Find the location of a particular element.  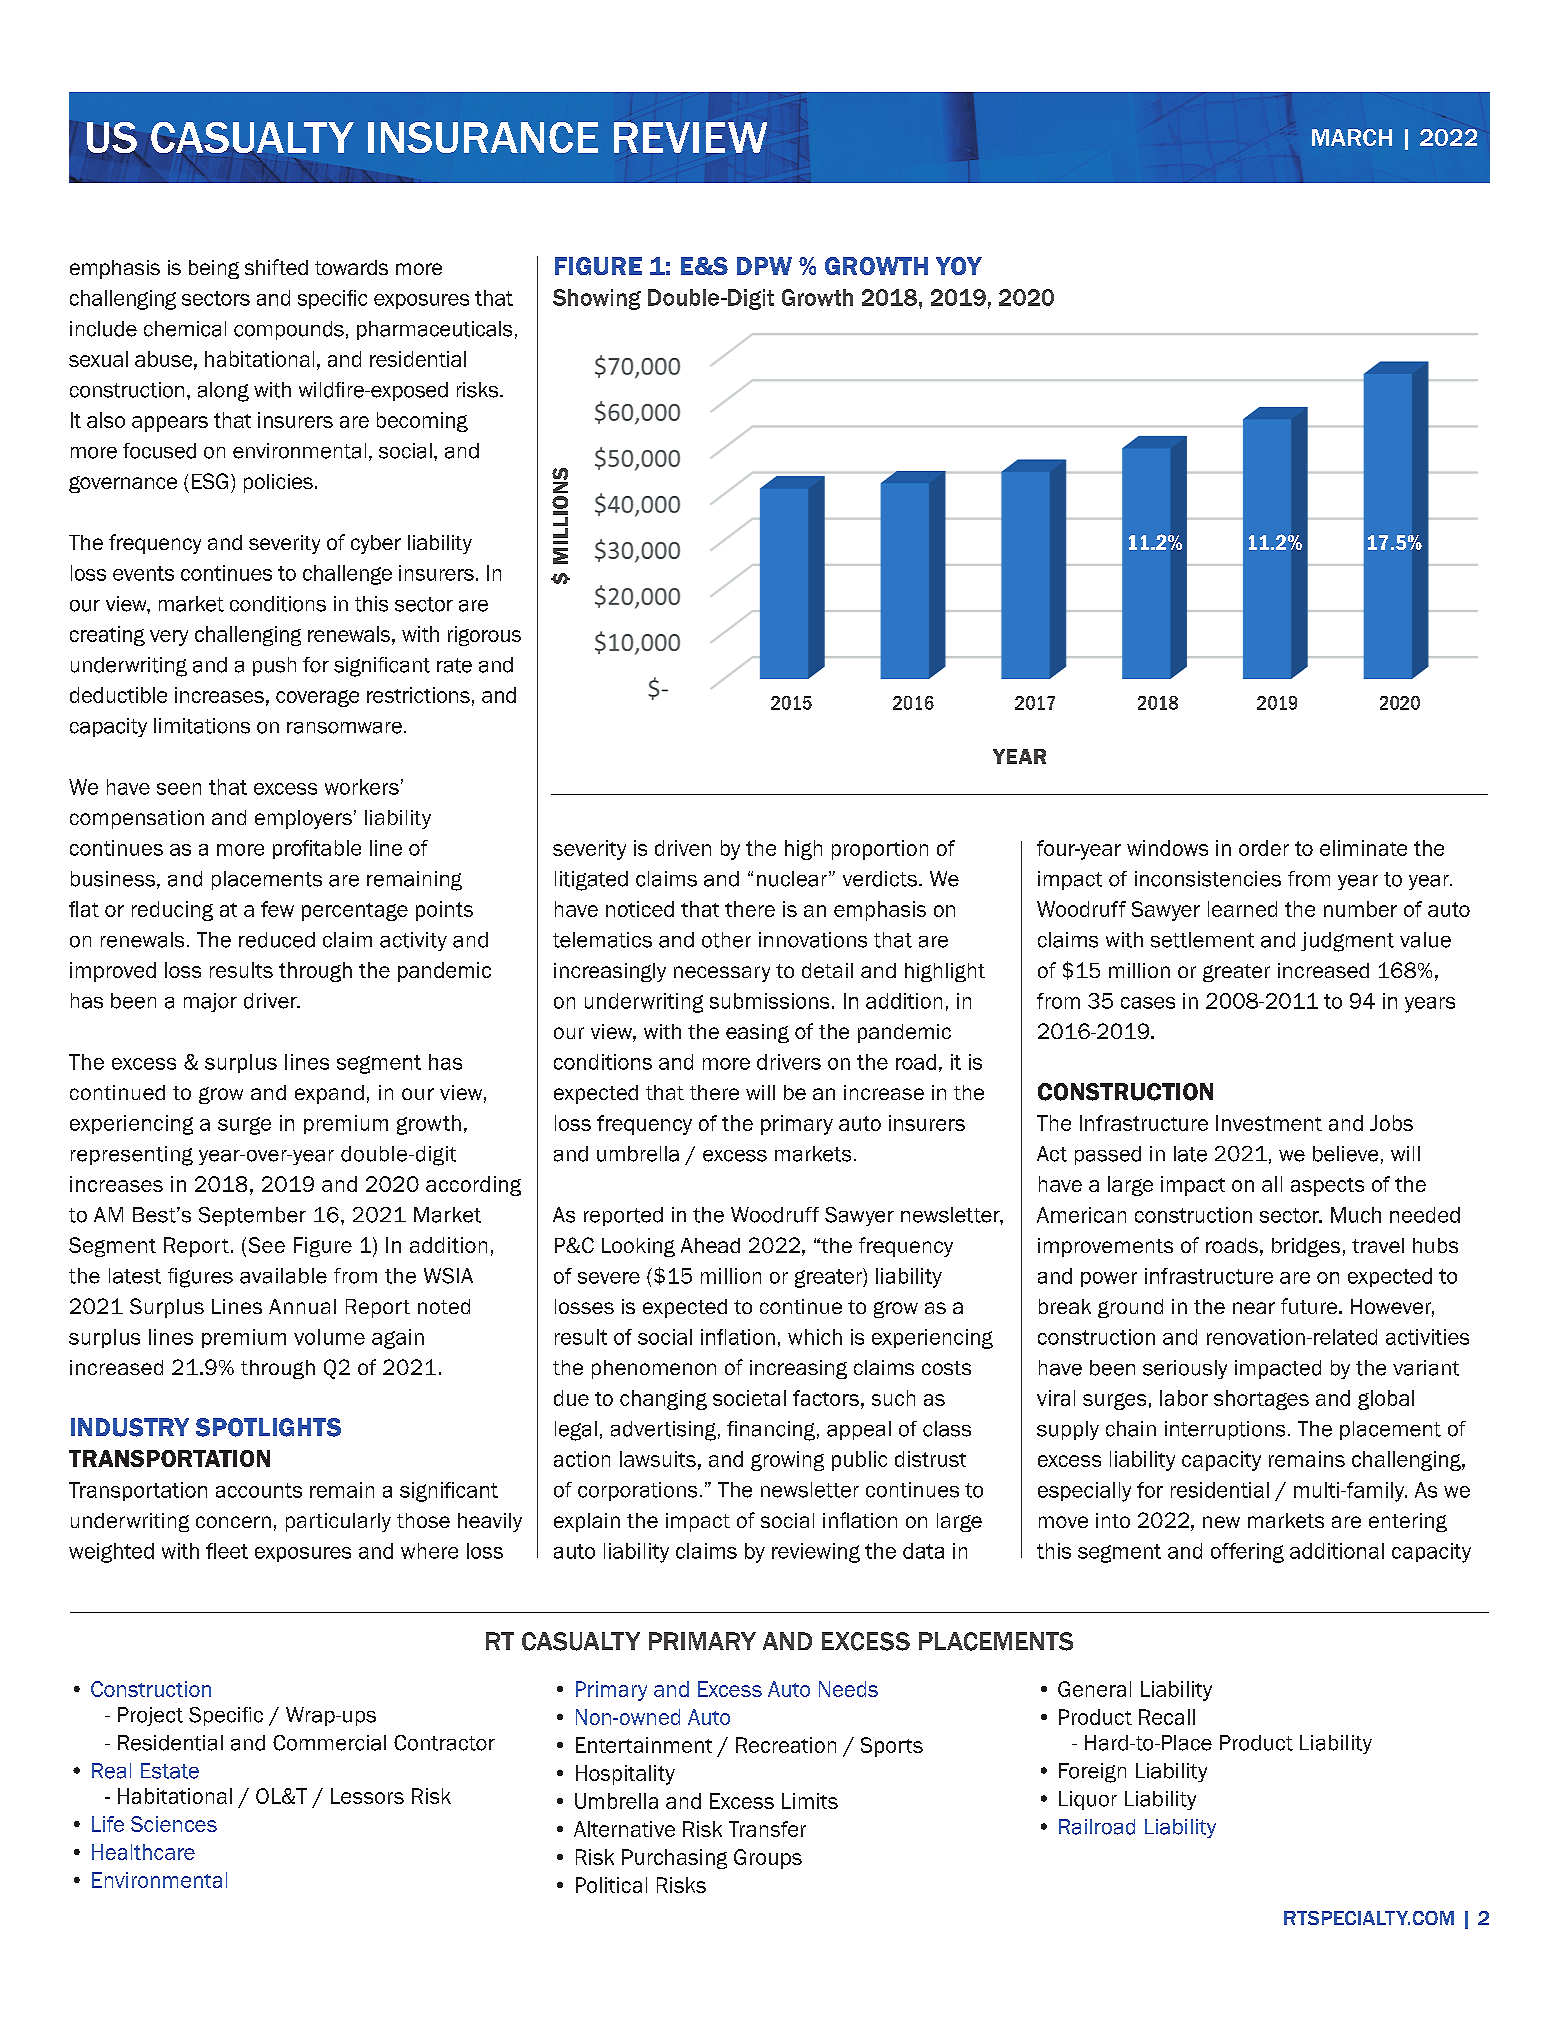

MARCH is located at coordinates (1352, 137).
